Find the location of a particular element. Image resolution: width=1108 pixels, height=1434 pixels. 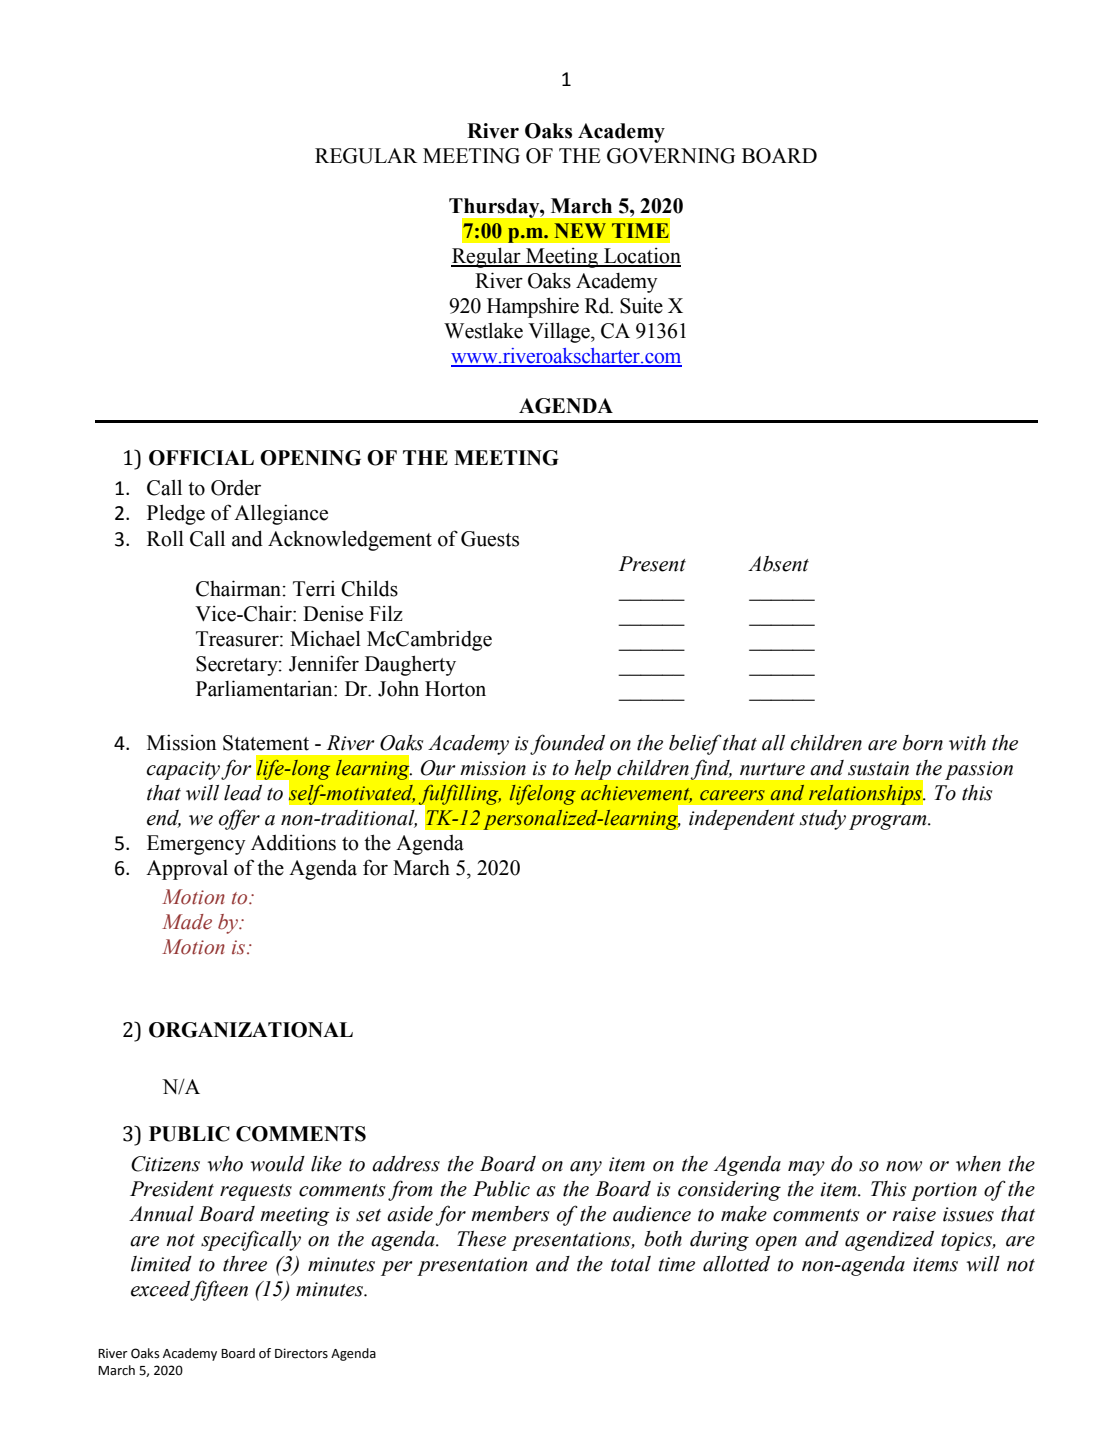

Terri is located at coordinates (314, 588).
